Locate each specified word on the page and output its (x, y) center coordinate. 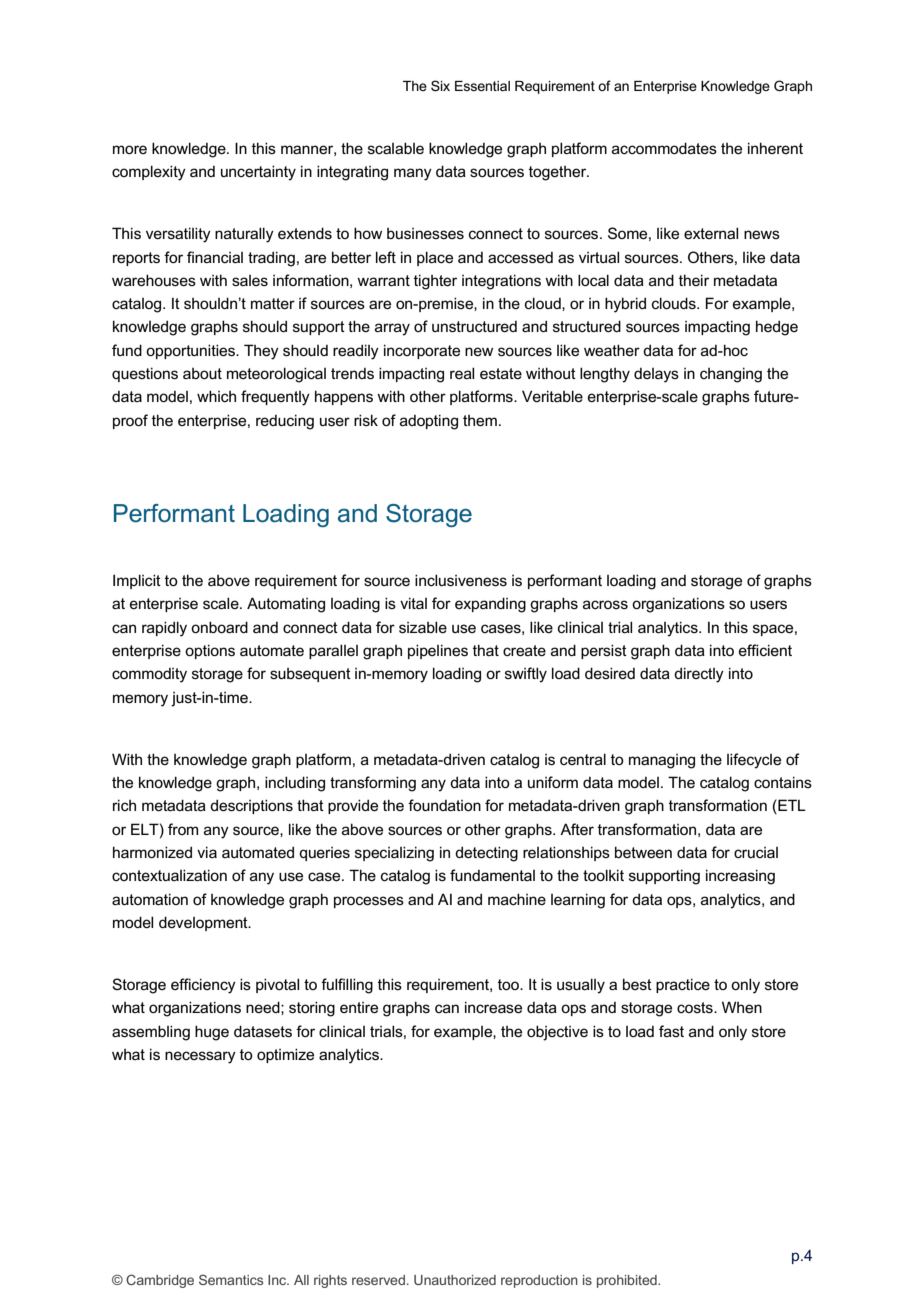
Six (440, 85)
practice (683, 985)
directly (699, 675)
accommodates (664, 148)
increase (493, 1007)
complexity (149, 173)
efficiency (203, 986)
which (216, 396)
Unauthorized (455, 1280)
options (210, 651)
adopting (429, 422)
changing (731, 375)
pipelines (438, 651)
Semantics (231, 1279)
